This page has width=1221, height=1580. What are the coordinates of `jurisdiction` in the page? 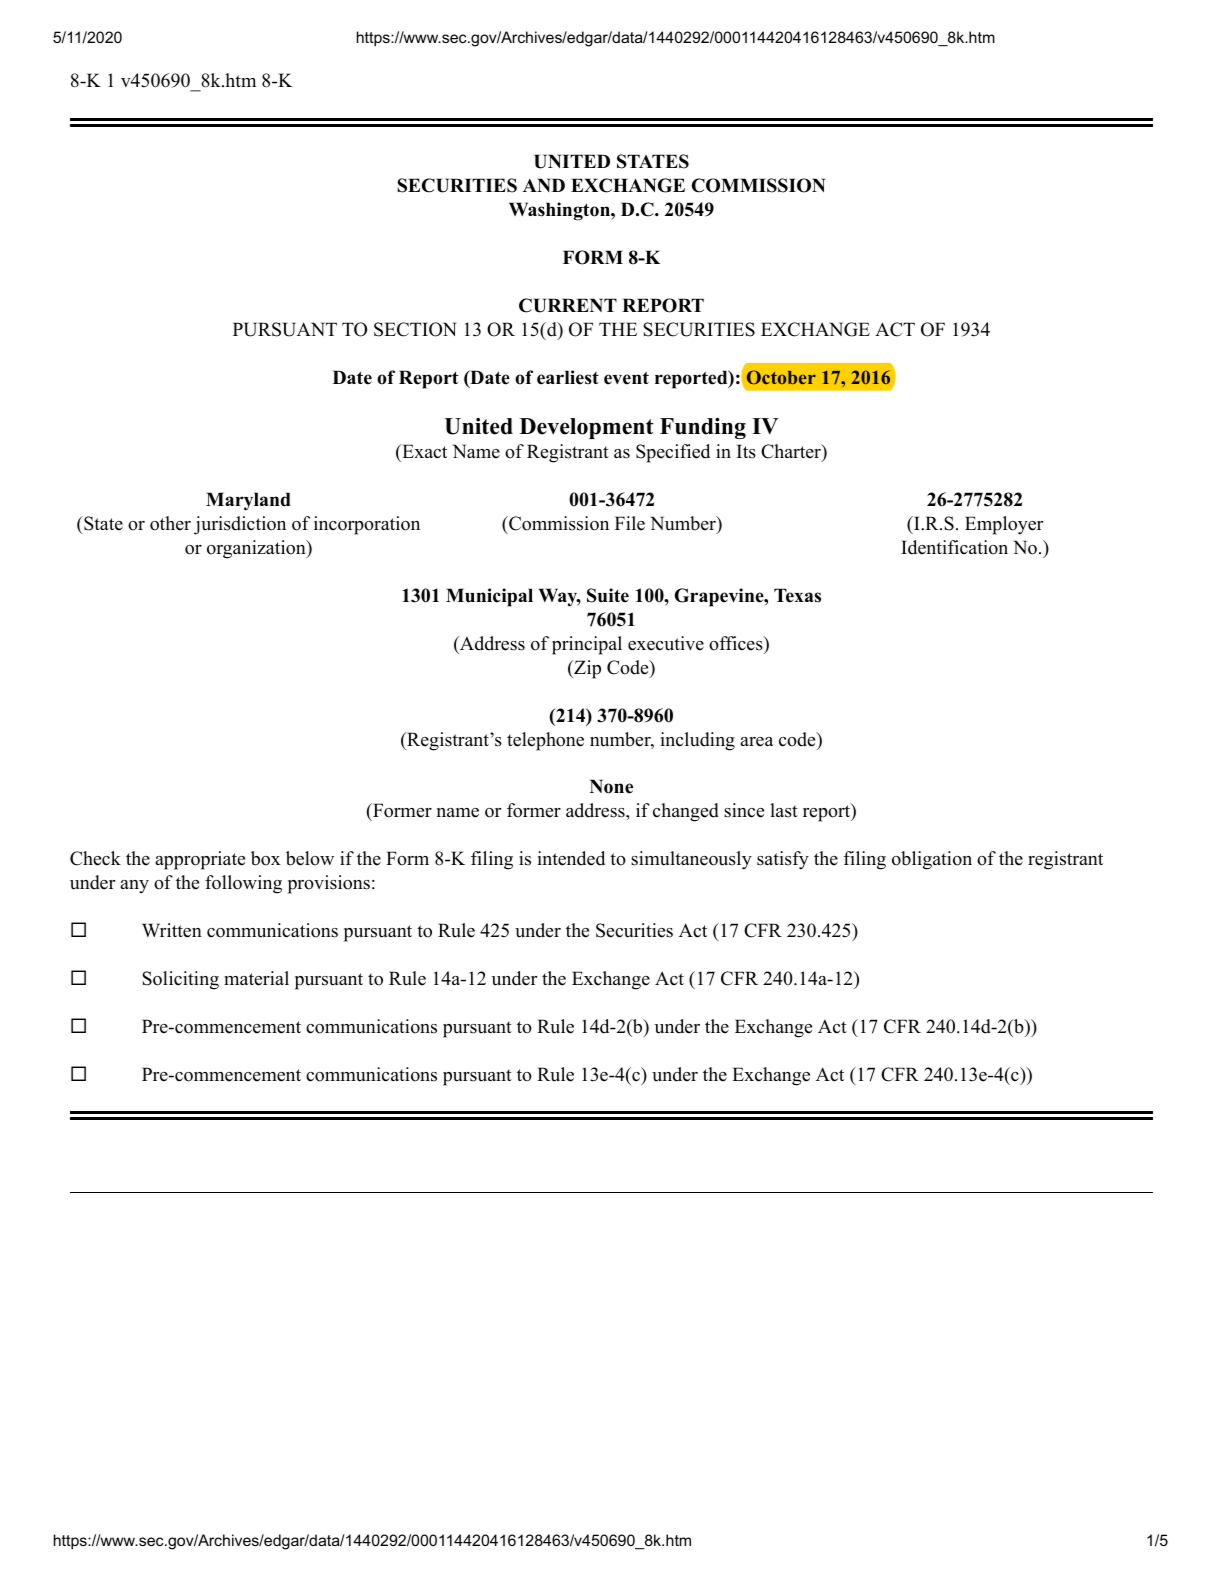 It's located at (240, 525).
